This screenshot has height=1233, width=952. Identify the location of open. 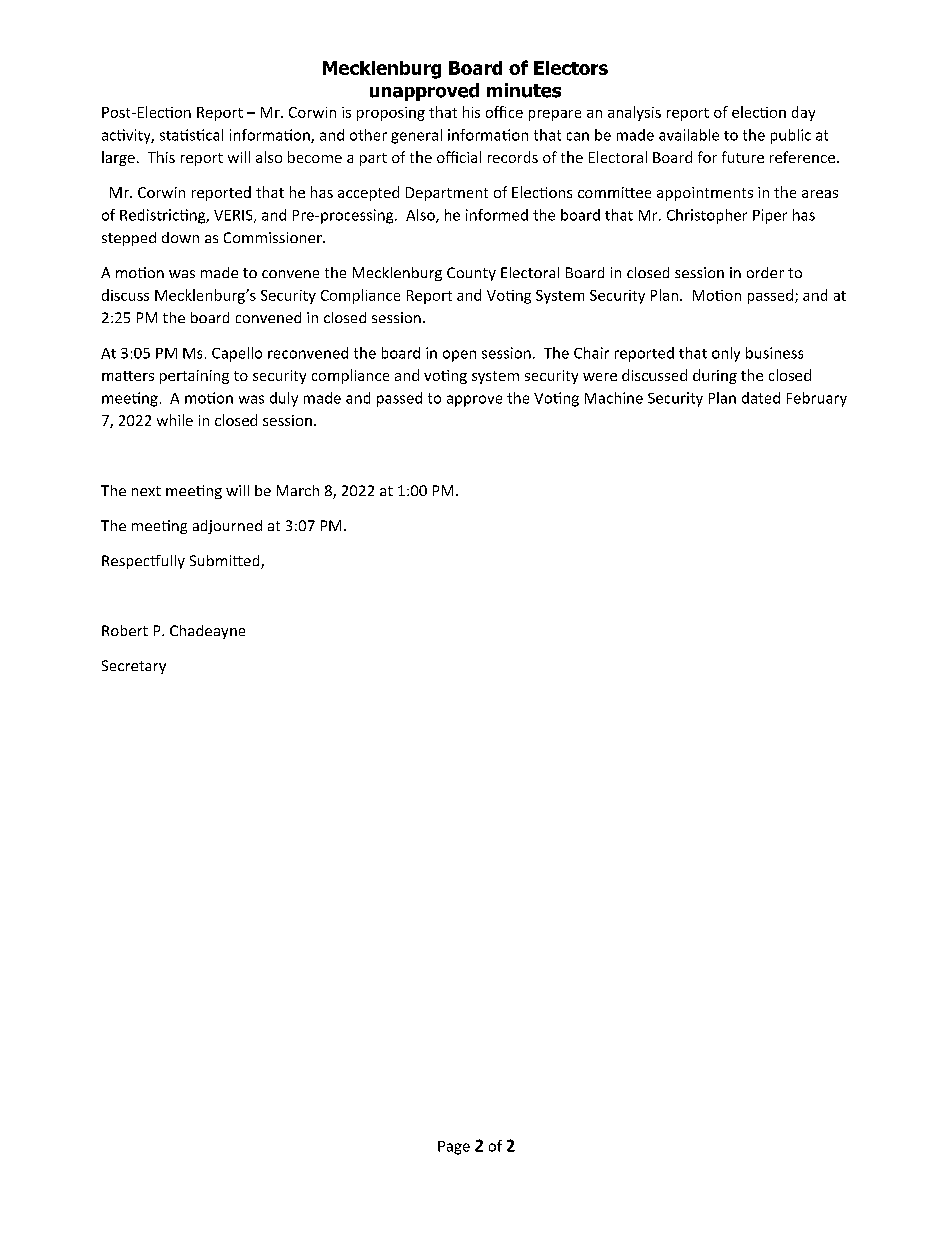
(459, 356).
